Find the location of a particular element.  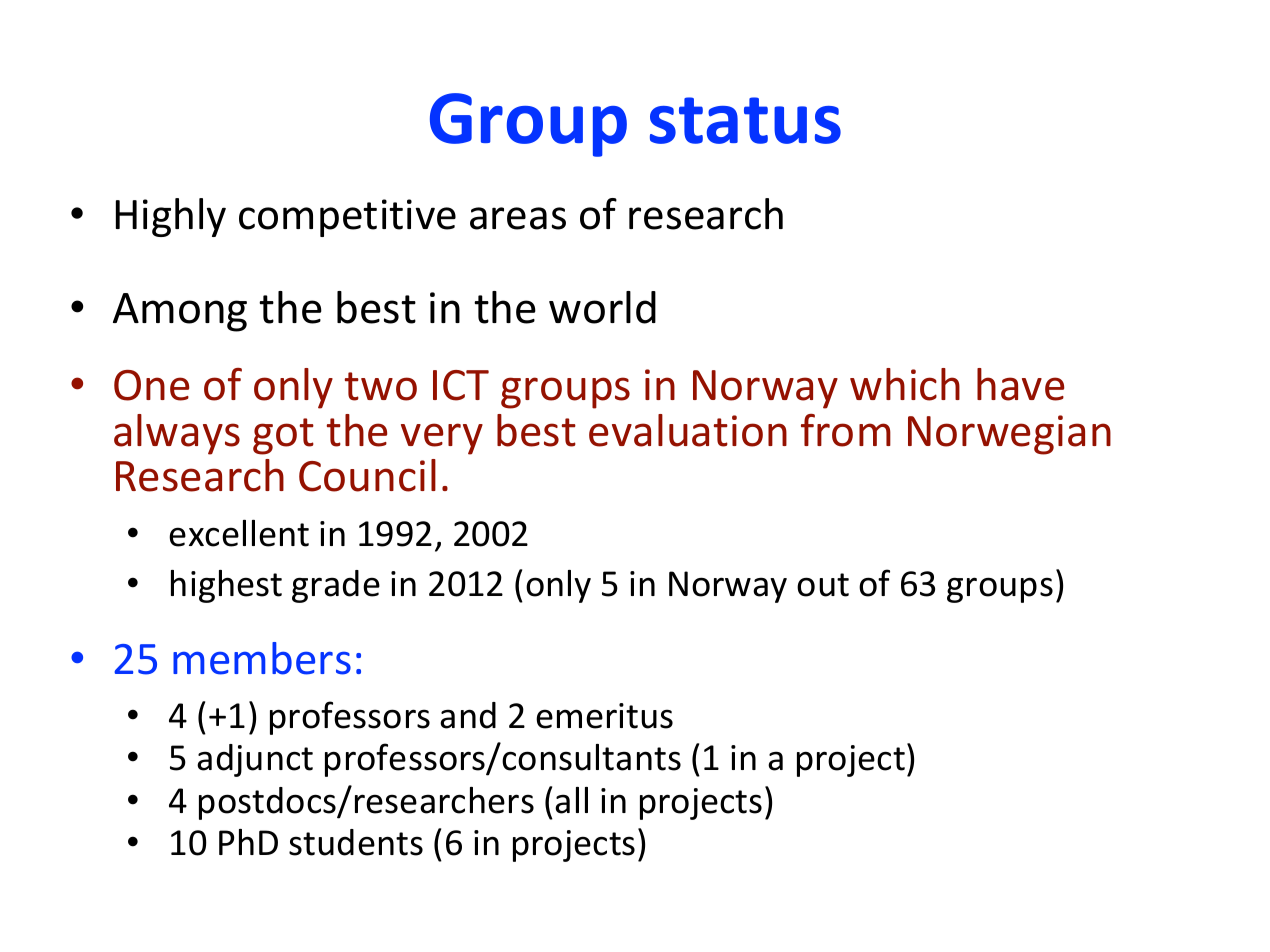

evaluation is located at coordinates (688, 430).
